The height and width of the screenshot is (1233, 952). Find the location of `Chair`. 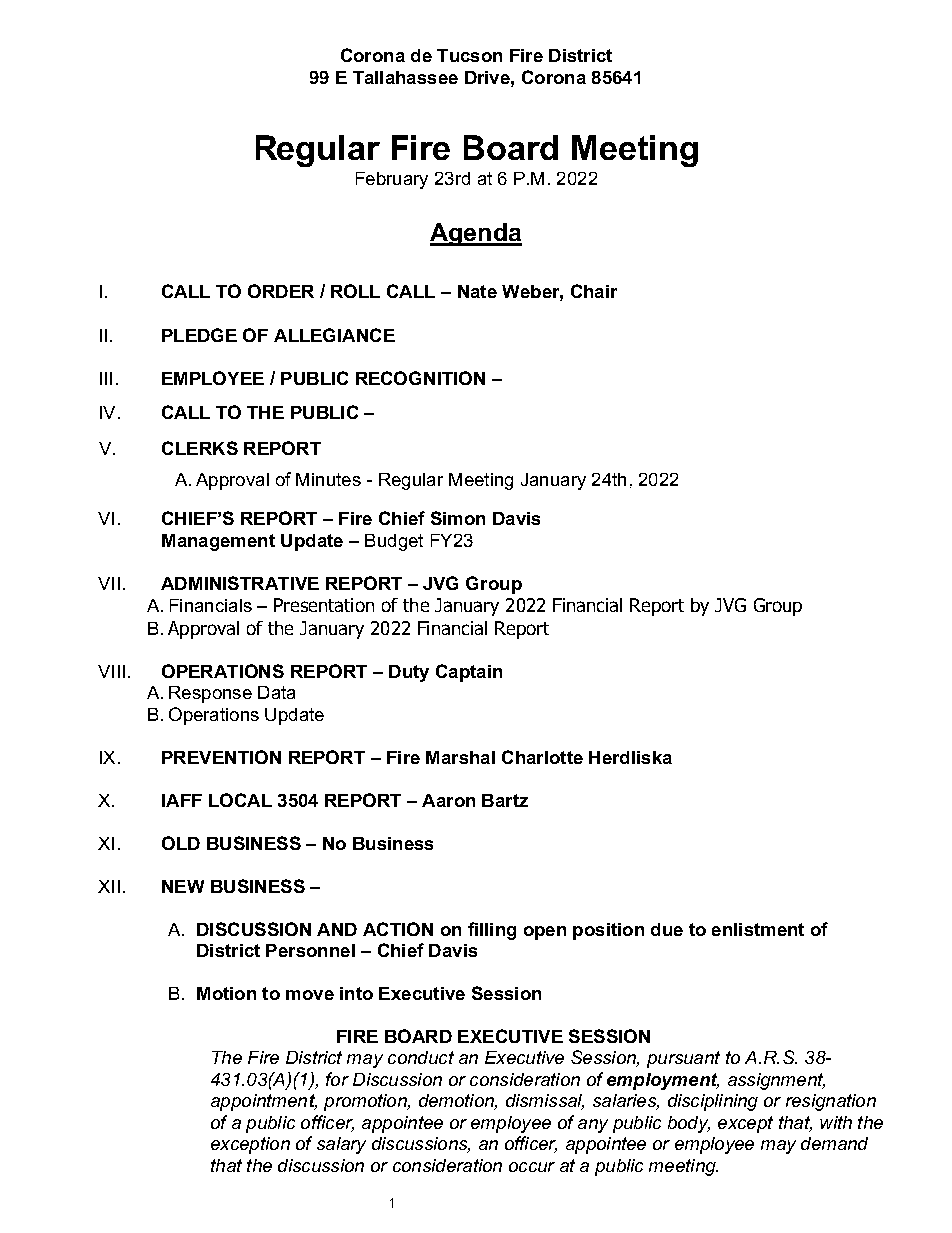

Chair is located at coordinates (594, 291).
